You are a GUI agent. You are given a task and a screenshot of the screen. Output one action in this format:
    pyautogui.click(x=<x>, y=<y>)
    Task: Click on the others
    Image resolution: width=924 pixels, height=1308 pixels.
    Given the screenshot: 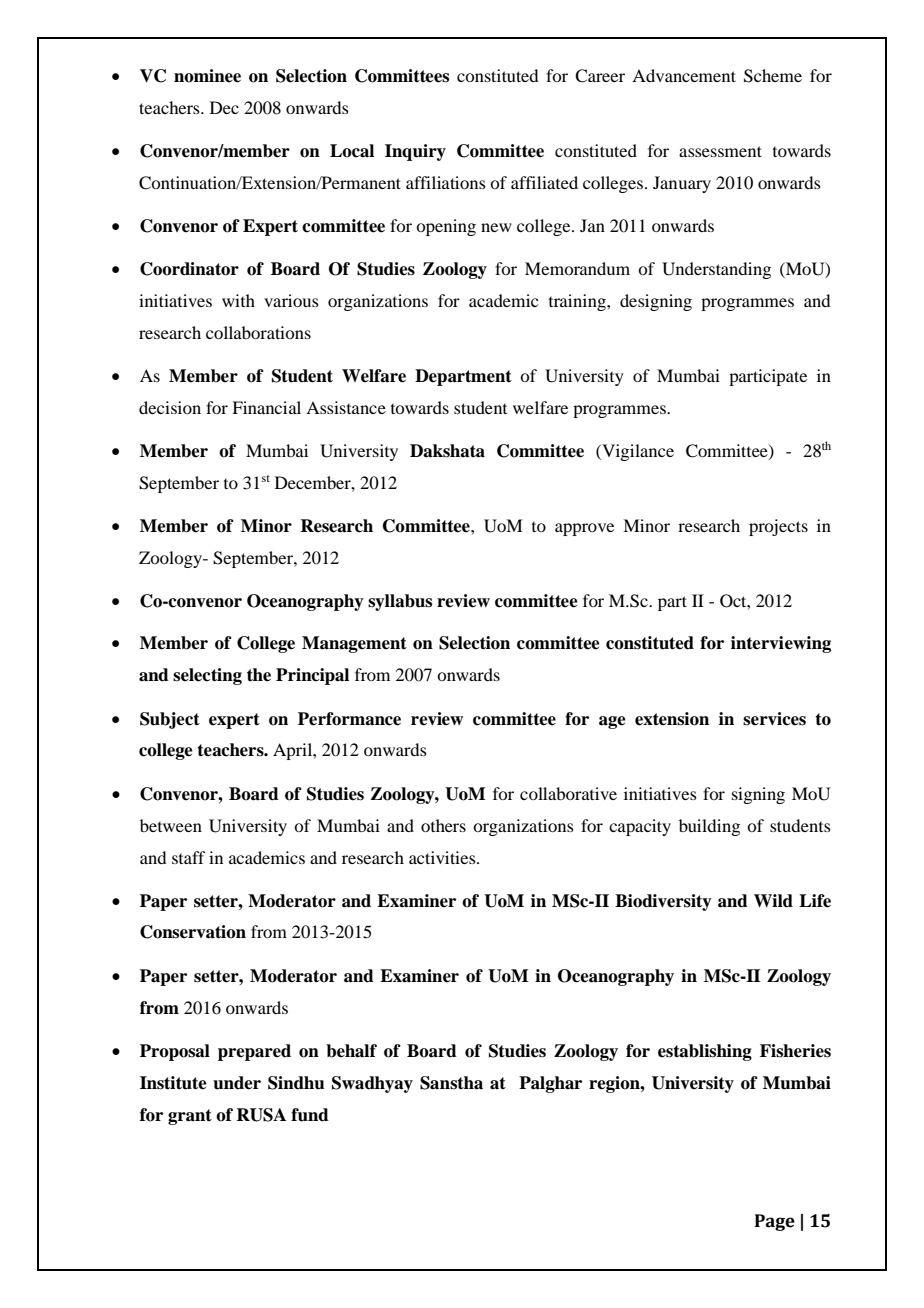 What is the action you would take?
    pyautogui.click(x=443, y=825)
